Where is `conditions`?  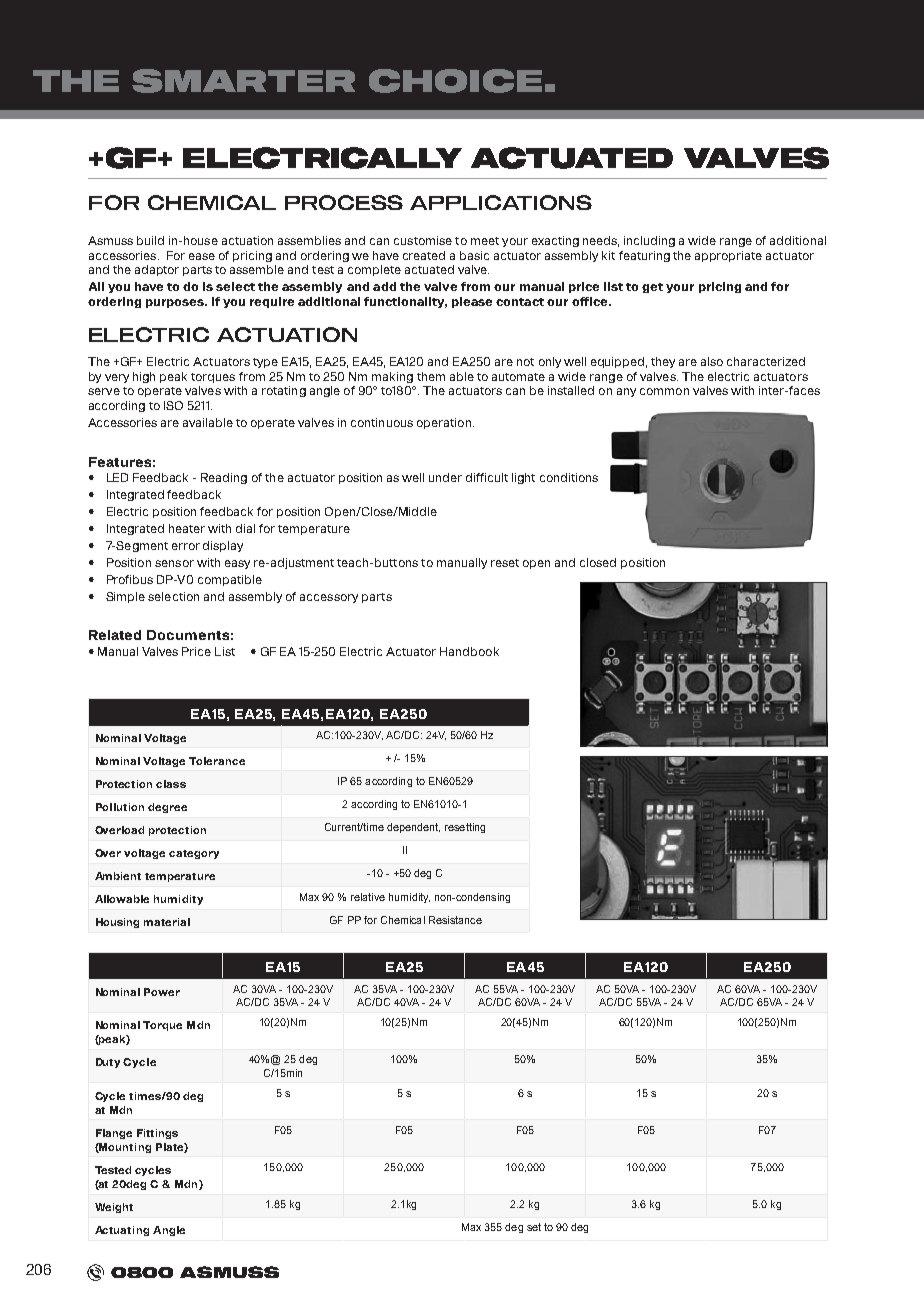 conditions is located at coordinates (569, 477).
